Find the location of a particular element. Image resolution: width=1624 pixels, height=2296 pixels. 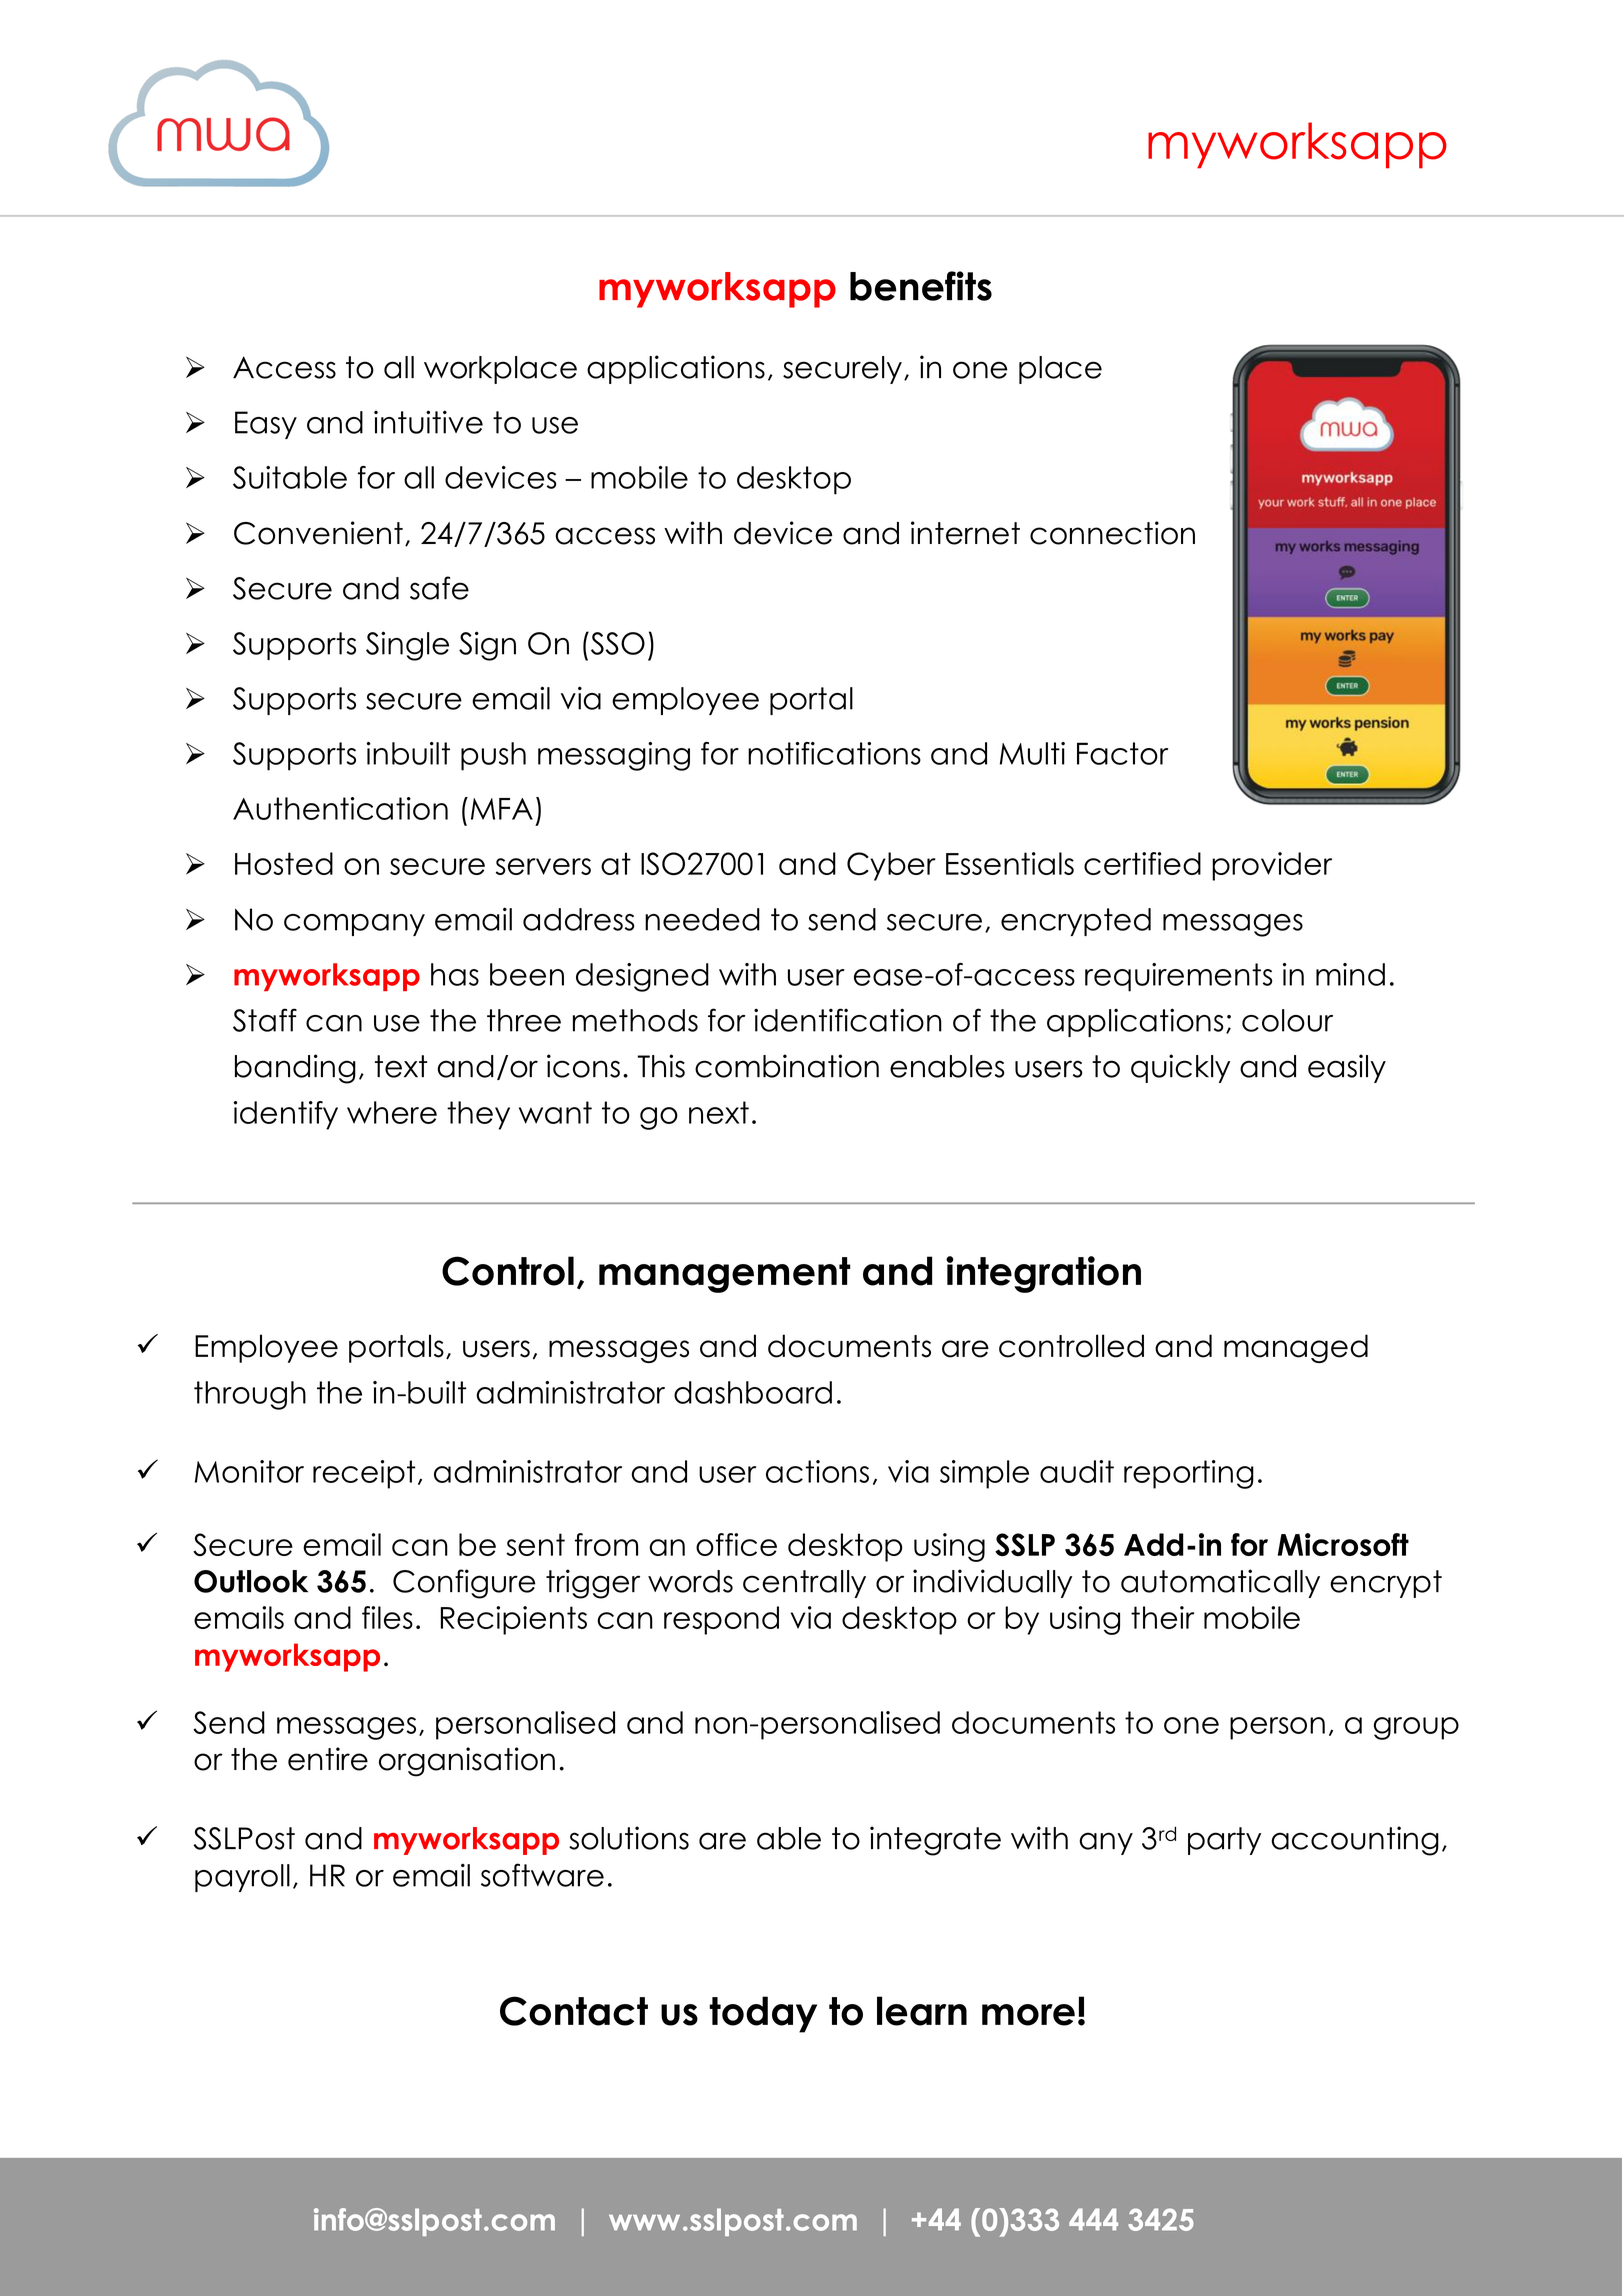

payroll is located at coordinates (242, 1878).
